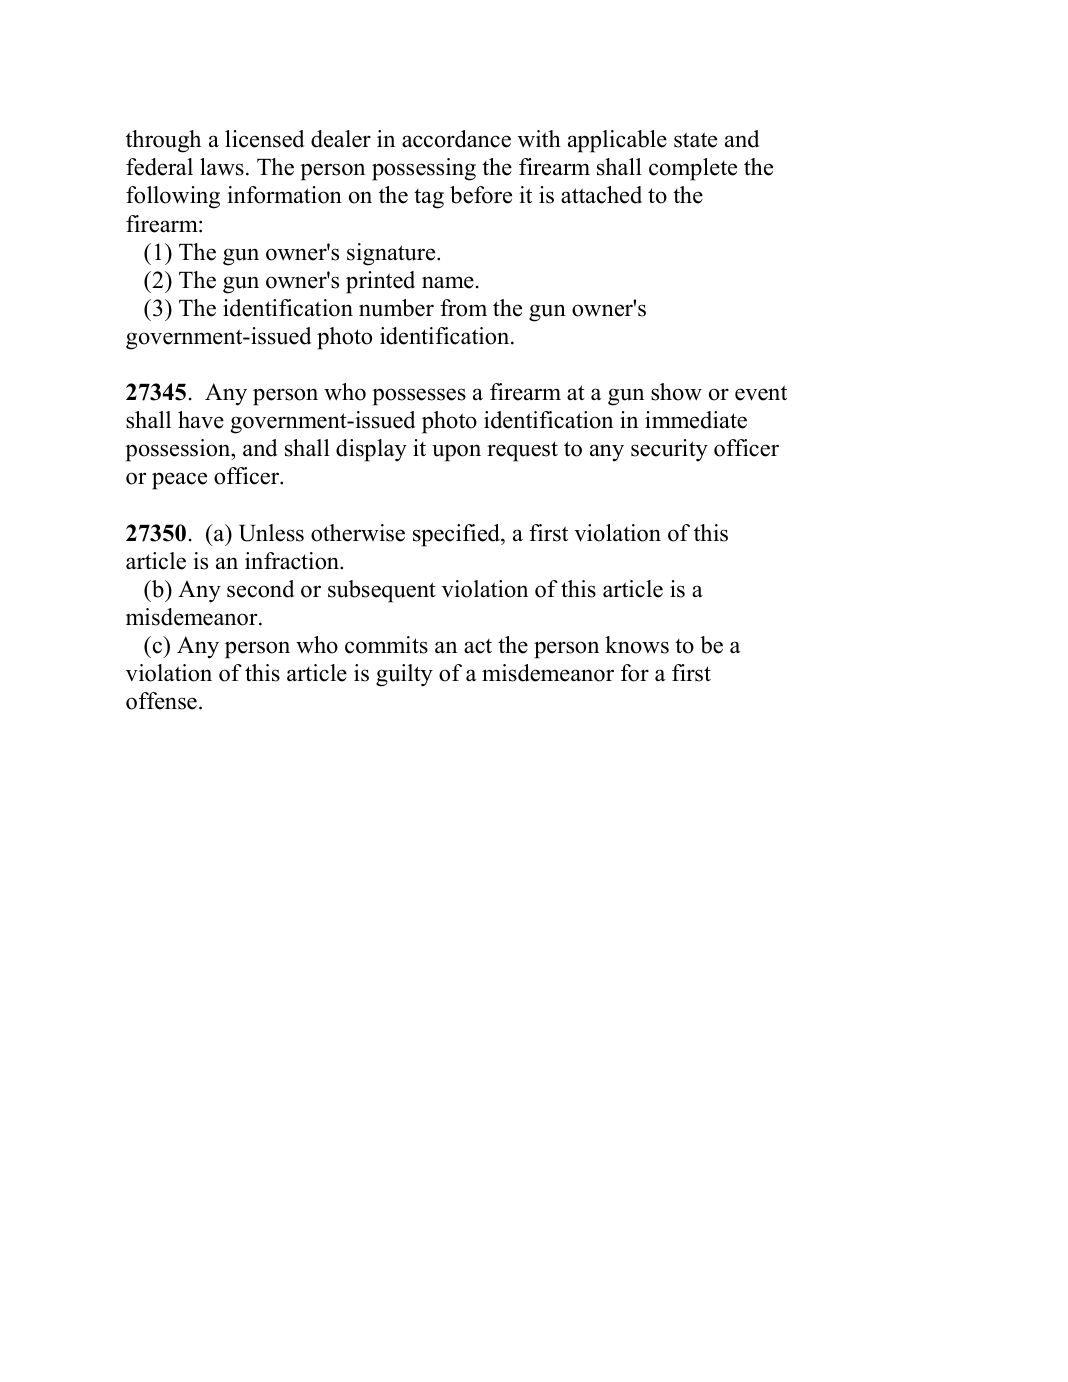 The image size is (1068, 1382). I want to click on laws, so click(222, 167).
